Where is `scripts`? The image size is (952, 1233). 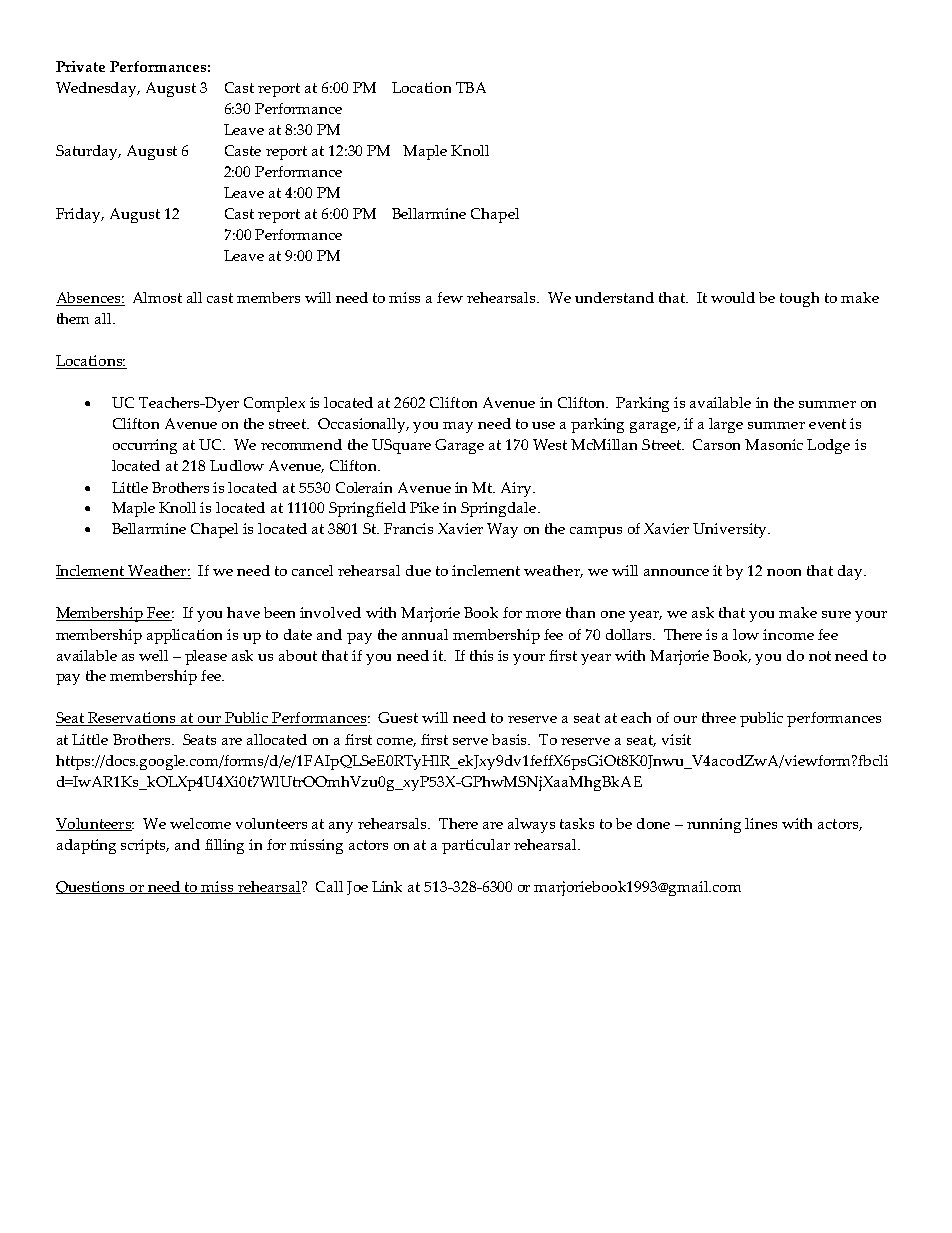
scripts is located at coordinates (145, 846).
